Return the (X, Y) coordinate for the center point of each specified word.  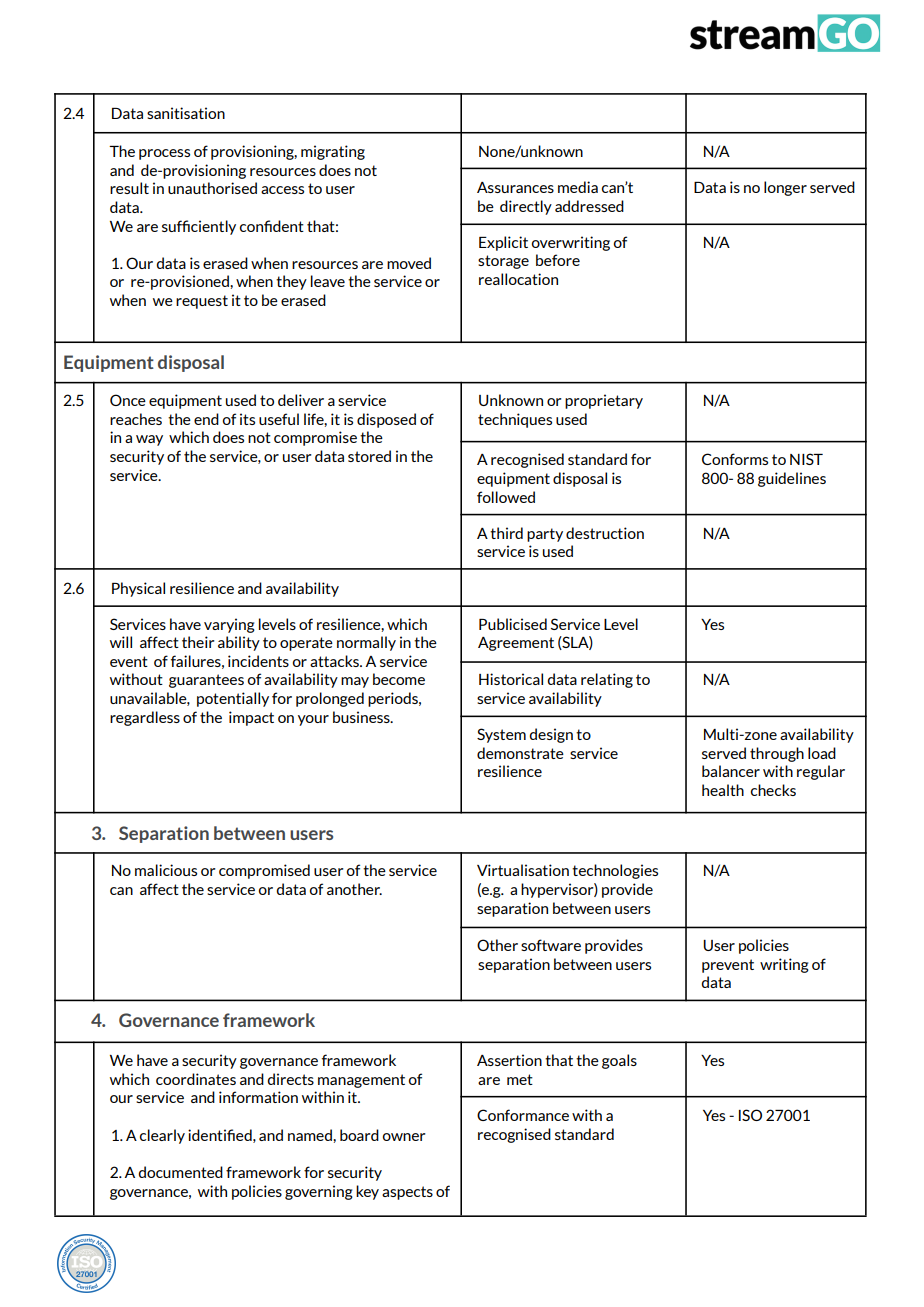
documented (180, 1172)
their (198, 642)
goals (619, 1061)
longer (785, 188)
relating (607, 680)
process (164, 154)
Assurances (515, 187)
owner (404, 1137)
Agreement (516, 644)
